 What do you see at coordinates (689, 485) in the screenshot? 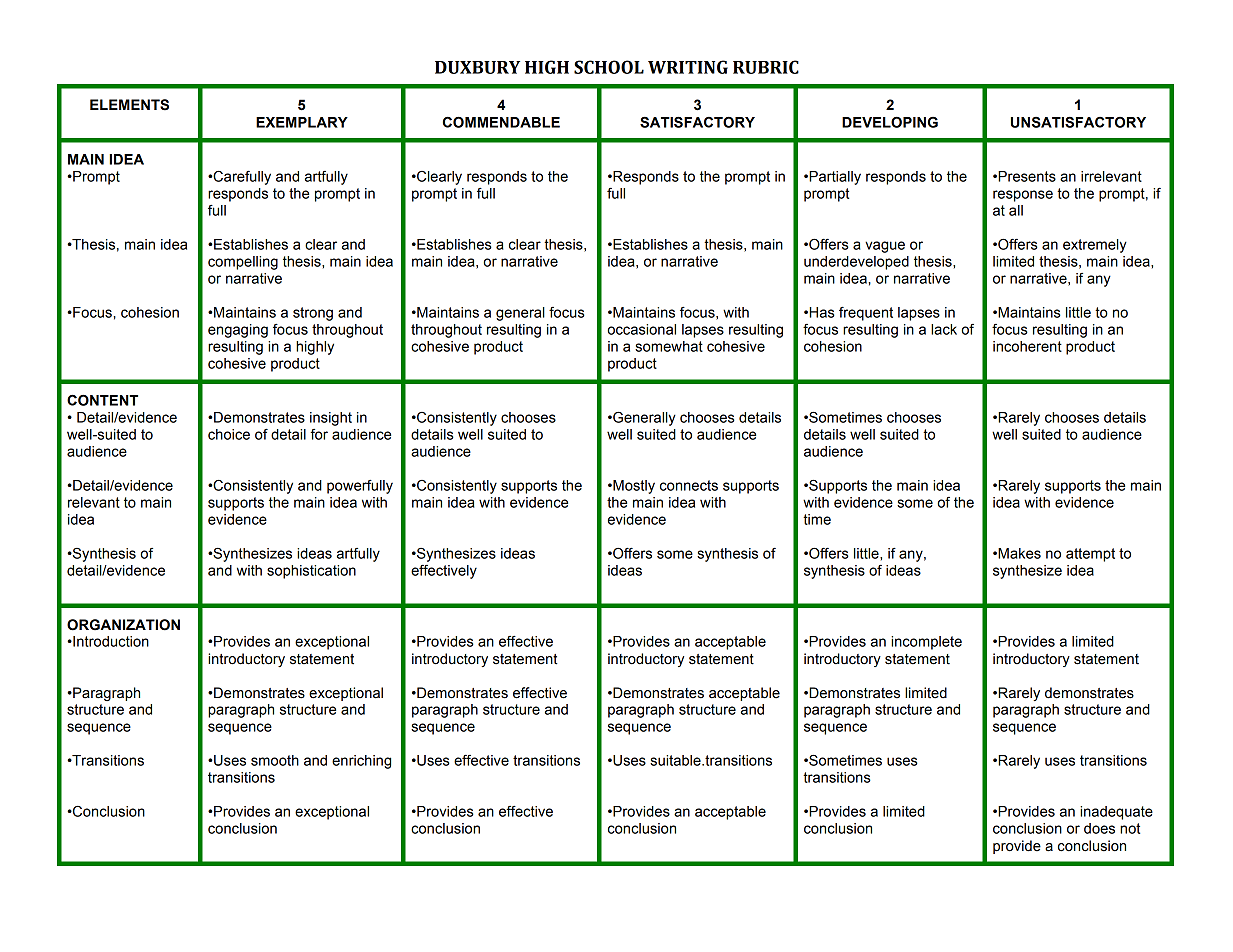
I see `connects` at bounding box center [689, 485].
